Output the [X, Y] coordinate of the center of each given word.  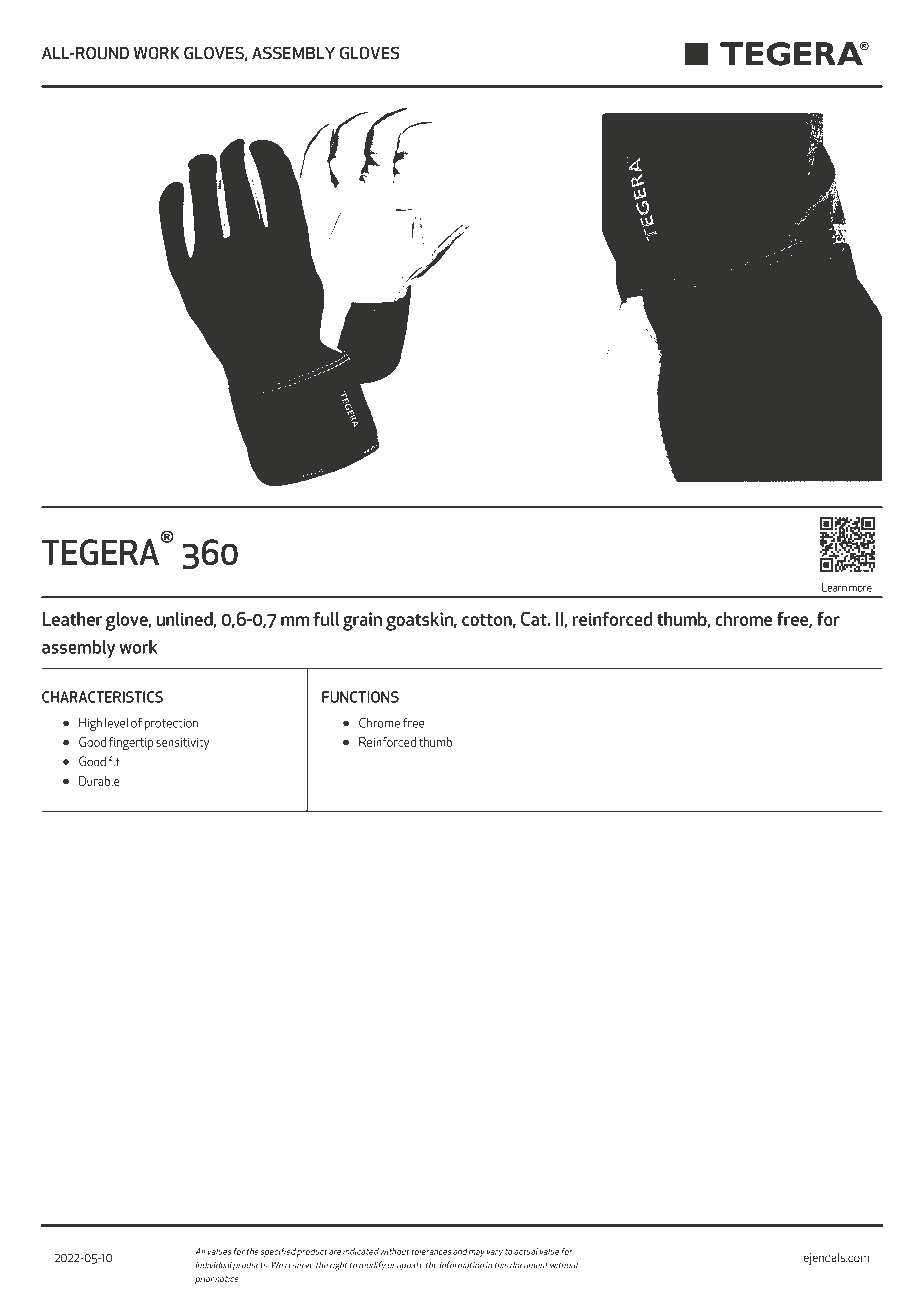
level [116, 723]
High [90, 724]
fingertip [131, 743]
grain [362, 621]
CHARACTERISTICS [102, 697]
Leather [72, 619]
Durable [99, 781]
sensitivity [183, 744]
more [860, 589]
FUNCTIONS [360, 697]
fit [114, 761]
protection [171, 724]
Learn [834, 587]
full [326, 618]
